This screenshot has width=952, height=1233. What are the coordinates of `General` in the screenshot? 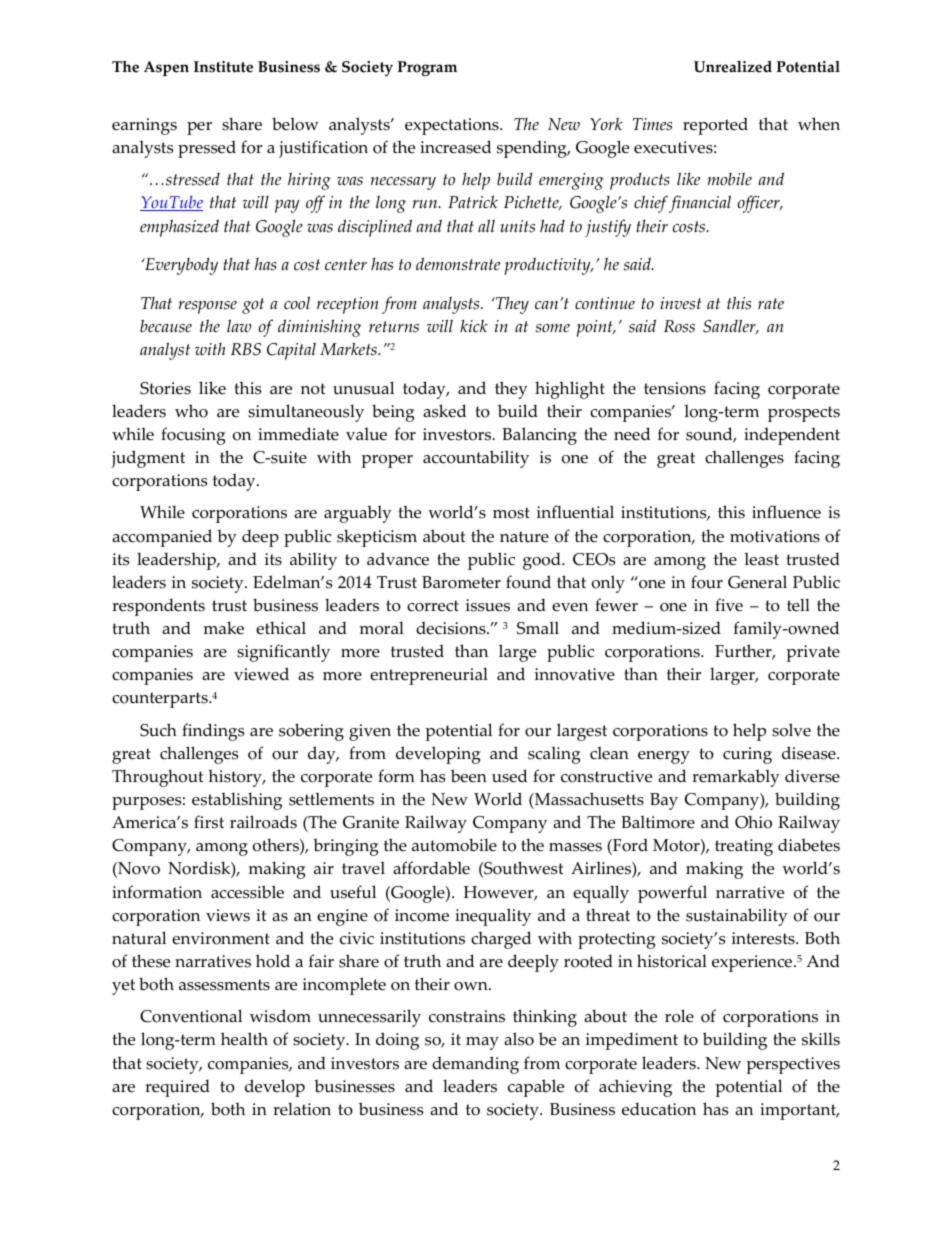 It's located at (757, 582).
